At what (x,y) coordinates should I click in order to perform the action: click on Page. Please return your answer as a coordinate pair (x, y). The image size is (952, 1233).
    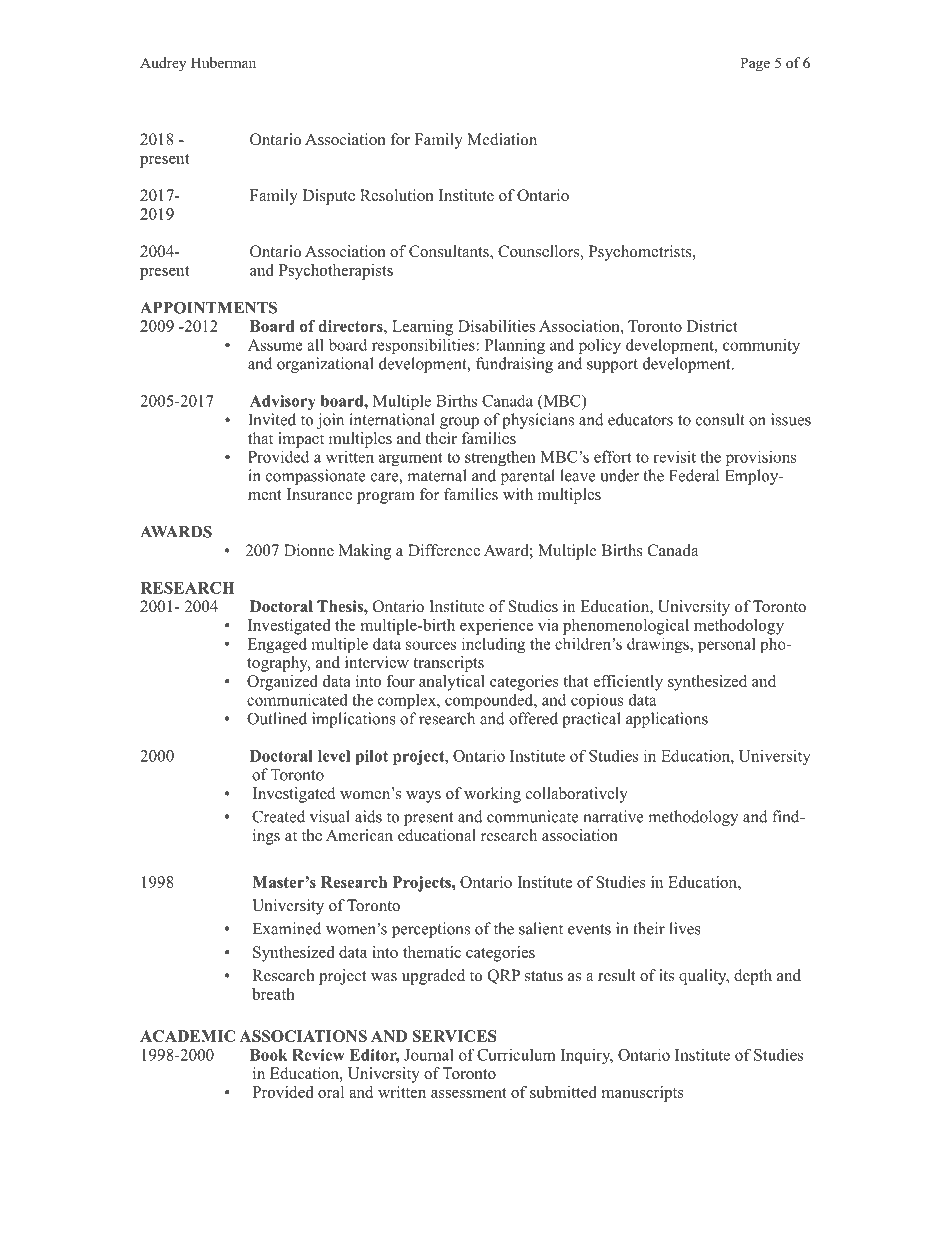
    Looking at the image, I should click on (755, 64).
